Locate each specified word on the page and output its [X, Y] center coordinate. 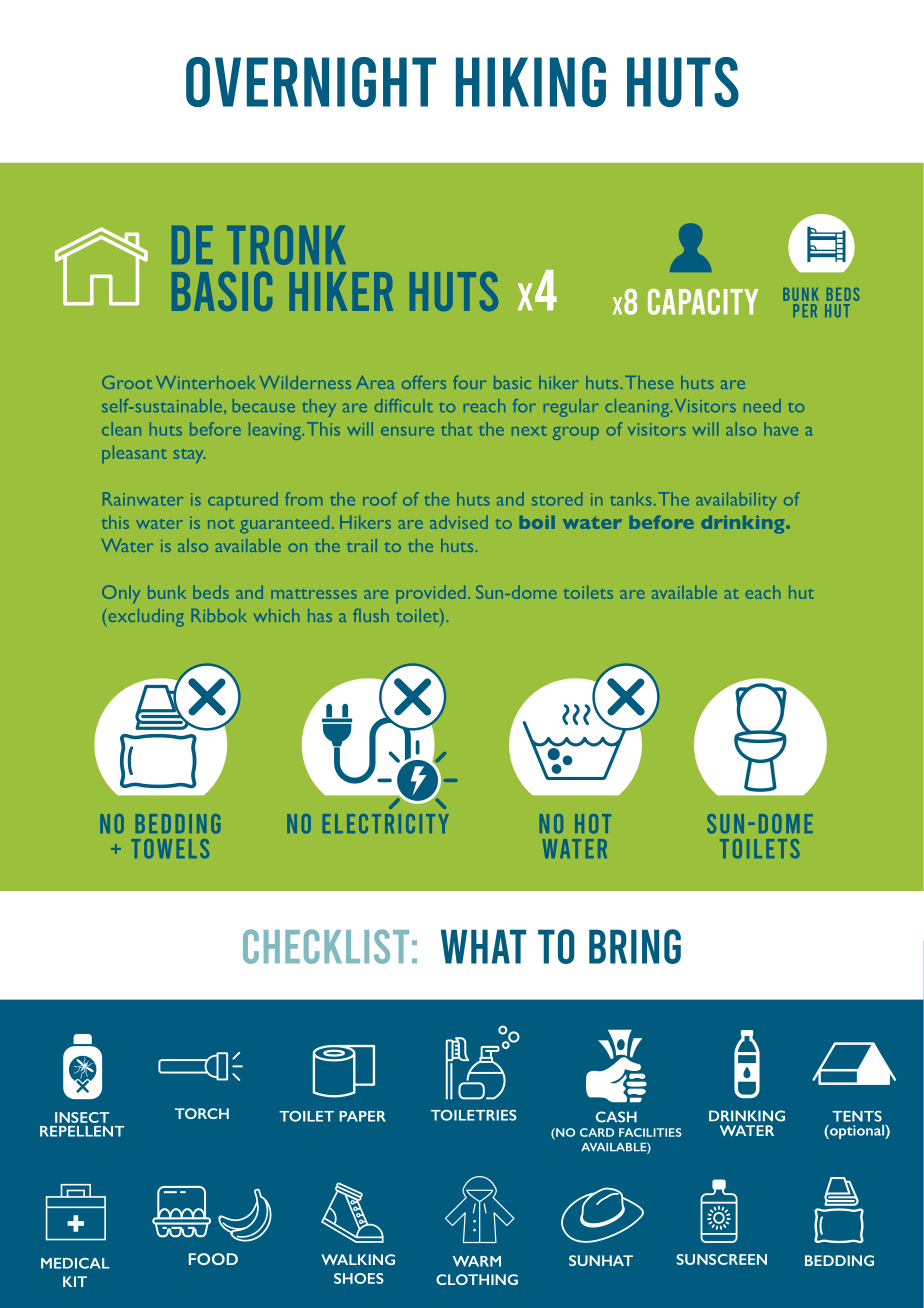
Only [121, 594]
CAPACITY [703, 302]
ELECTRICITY [386, 823]
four [469, 382]
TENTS [857, 1116]
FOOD [213, 1259]
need [762, 405]
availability [736, 501]
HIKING [531, 82]
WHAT [483, 946]
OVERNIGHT [311, 82]
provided [430, 594]
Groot [127, 382]
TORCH [202, 1113]
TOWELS [170, 848]
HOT [593, 823]
